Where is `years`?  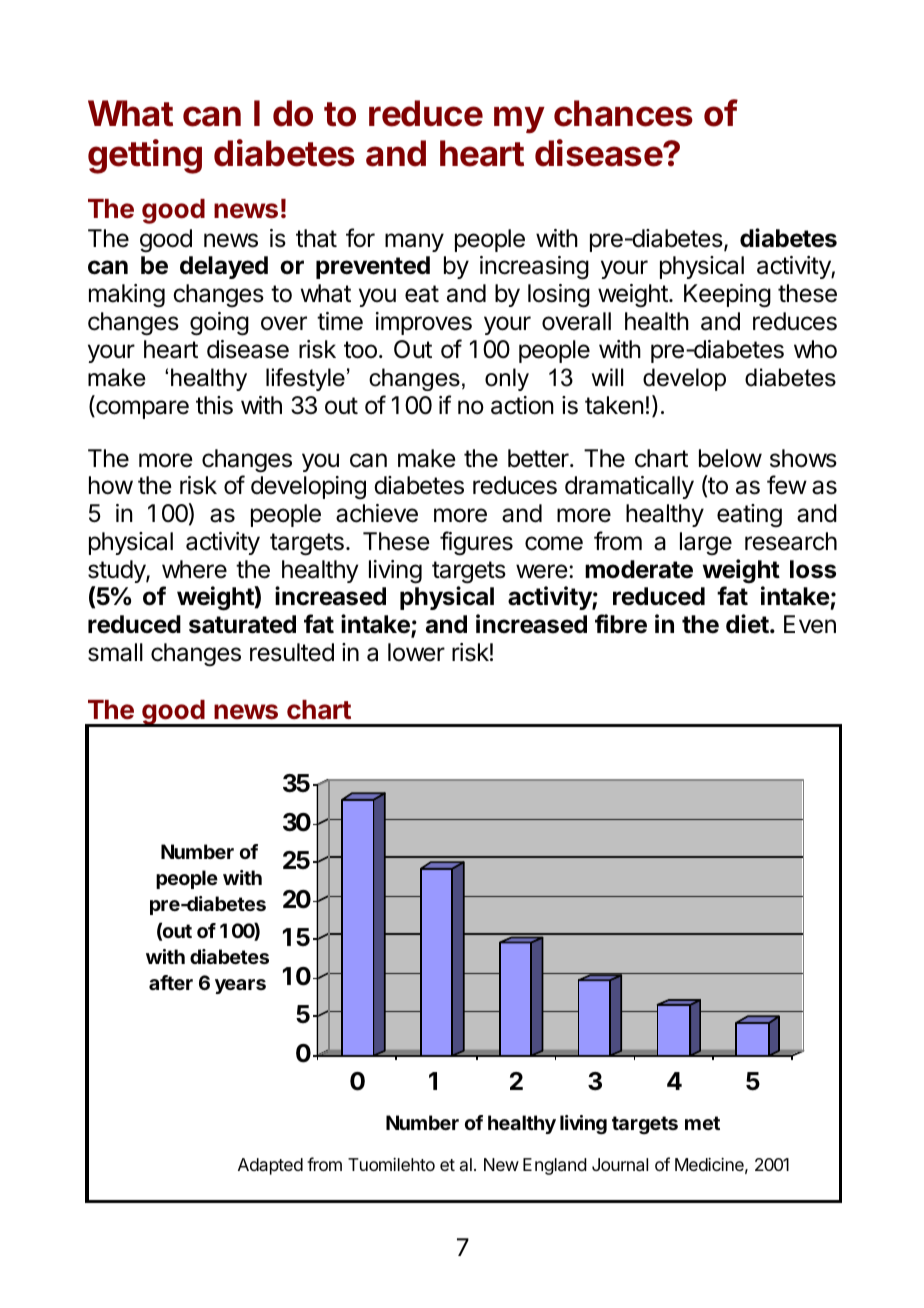 years is located at coordinates (240, 986).
